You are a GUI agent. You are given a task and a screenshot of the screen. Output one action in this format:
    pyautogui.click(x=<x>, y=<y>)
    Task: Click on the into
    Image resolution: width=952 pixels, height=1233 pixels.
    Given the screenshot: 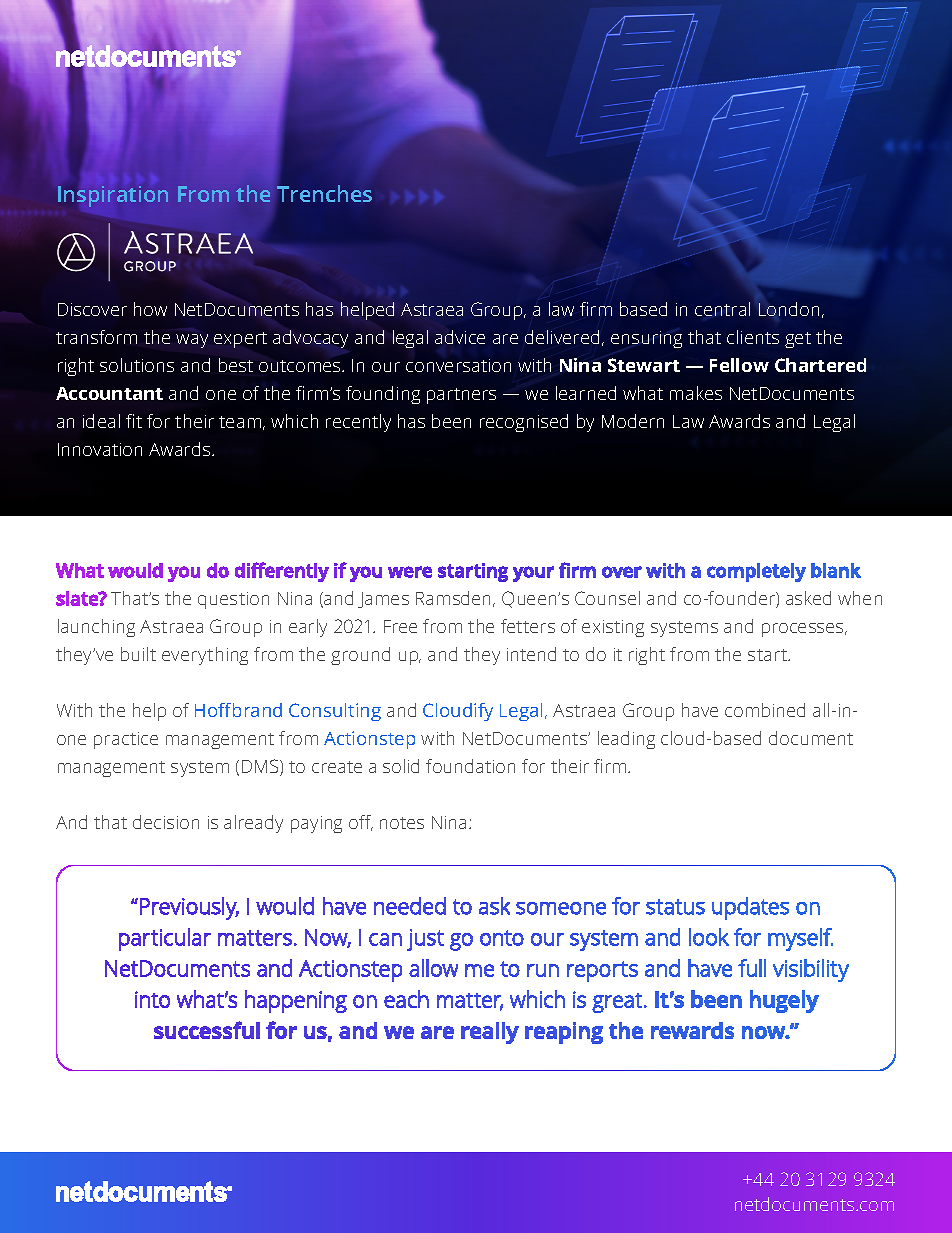 What is the action you would take?
    pyautogui.click(x=152, y=999)
